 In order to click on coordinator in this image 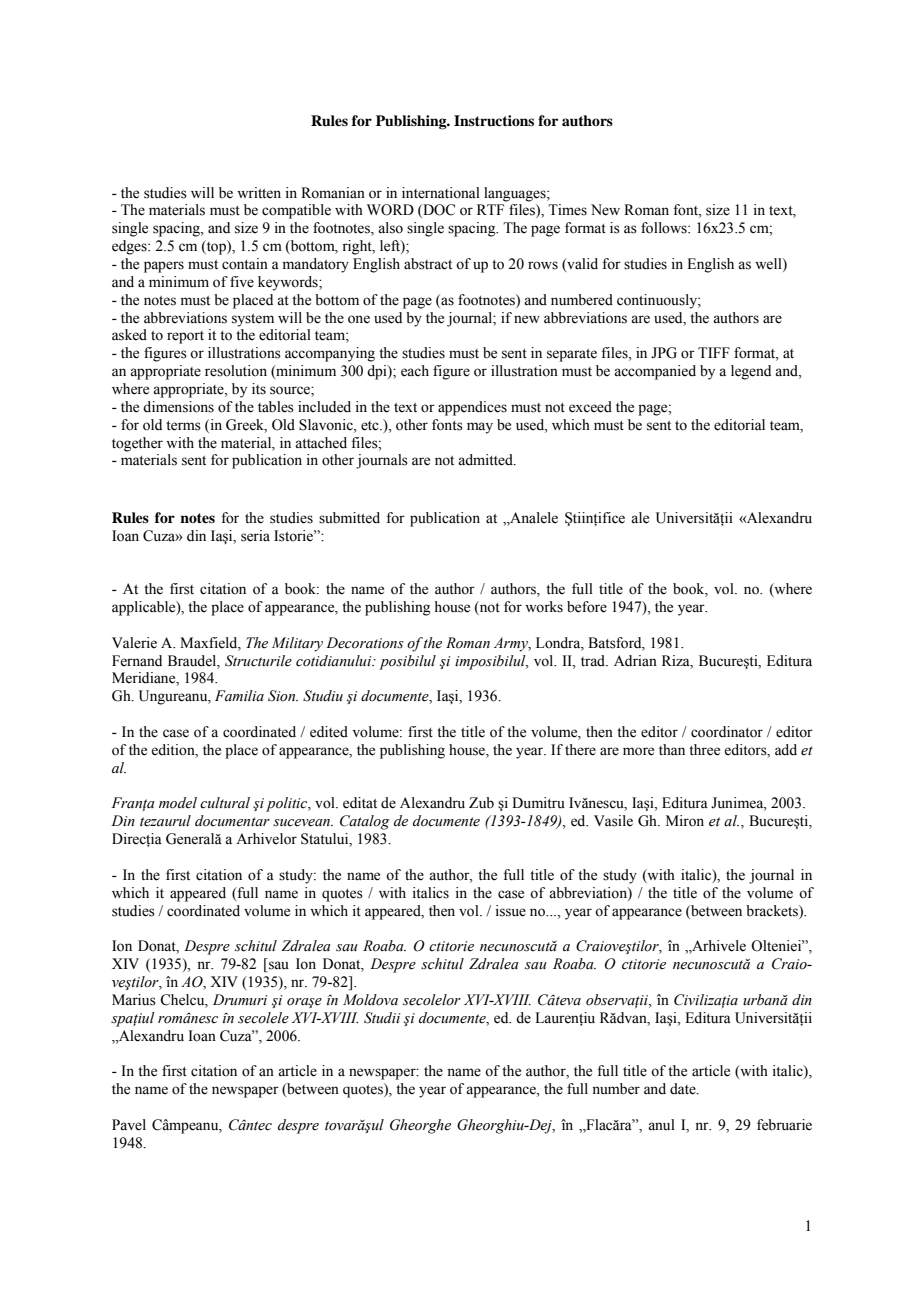, I will do `click(727, 732)`.
